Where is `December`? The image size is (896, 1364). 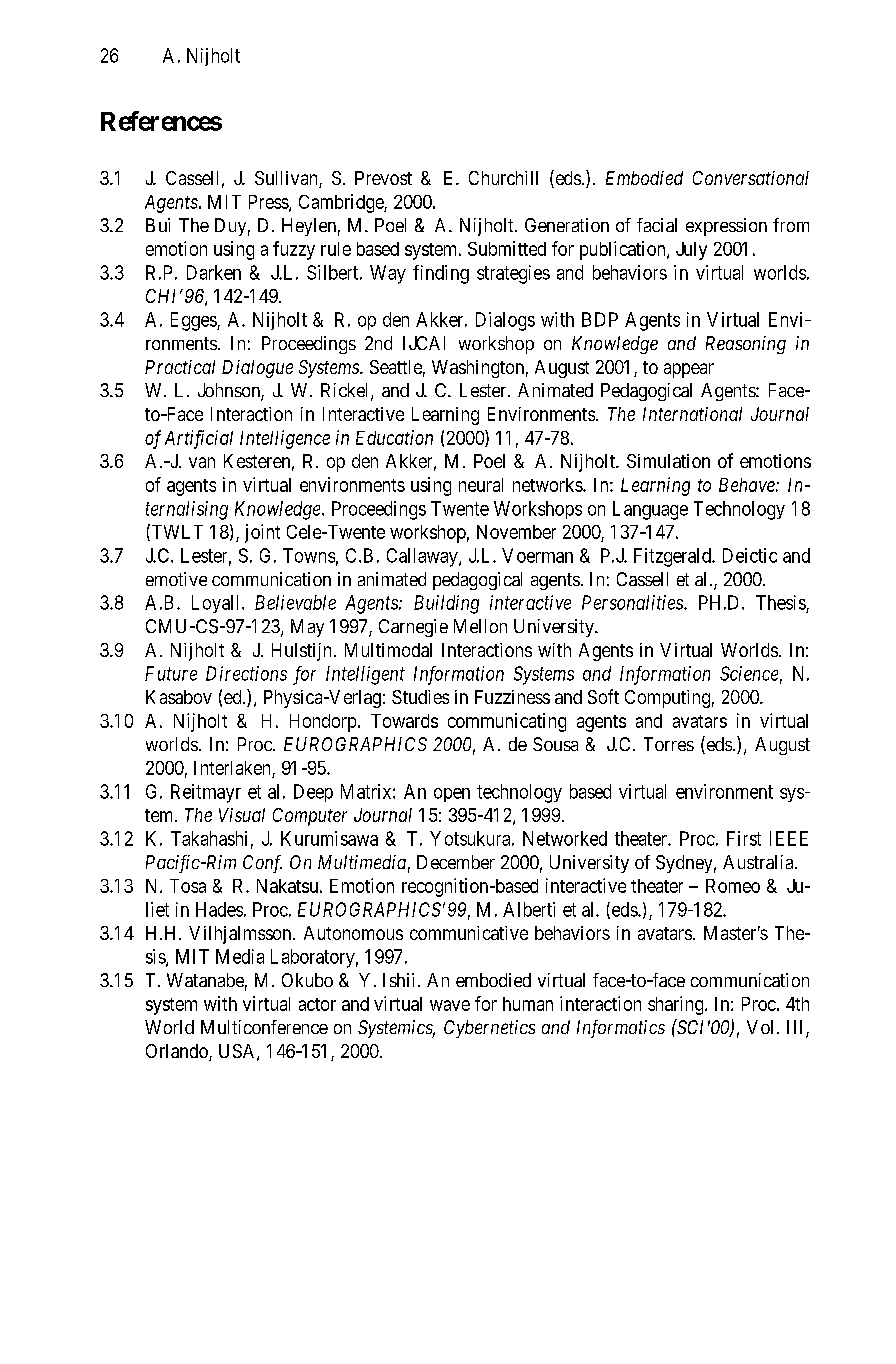 December is located at coordinates (456, 862).
